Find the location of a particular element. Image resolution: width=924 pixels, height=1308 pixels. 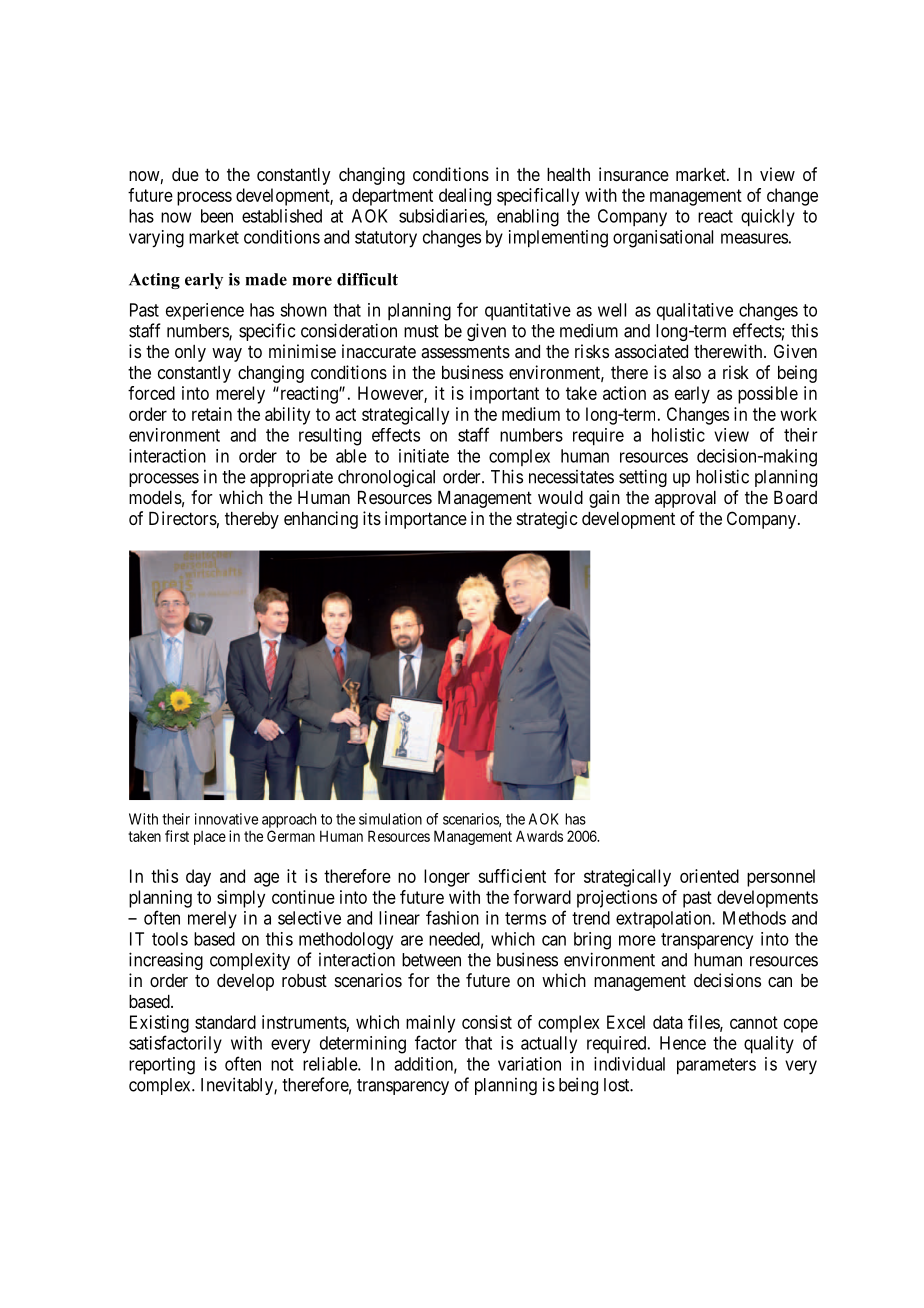

sufficient is located at coordinates (512, 876).
